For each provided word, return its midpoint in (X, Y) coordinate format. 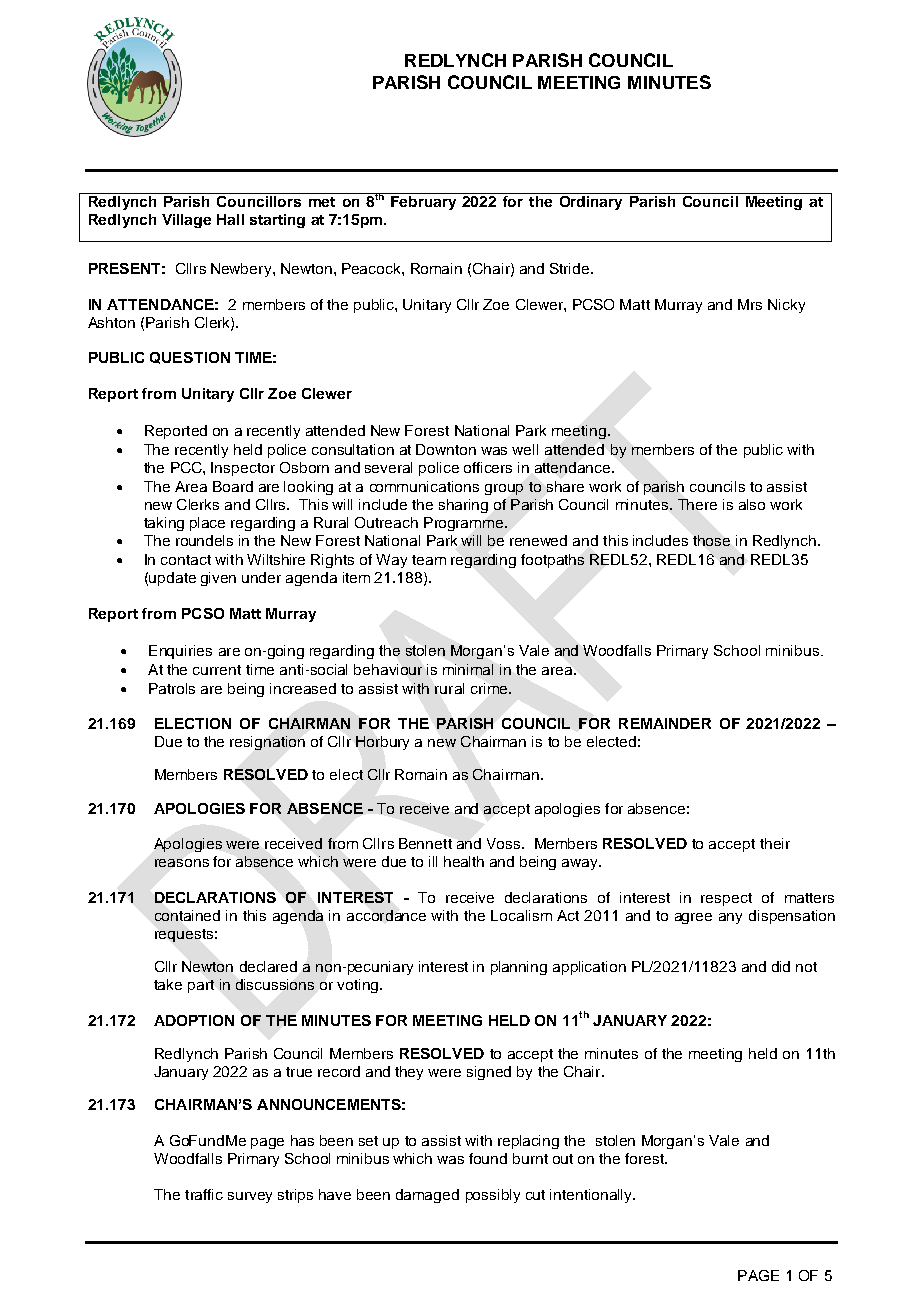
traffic (204, 1194)
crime (489, 688)
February (423, 203)
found (488, 1158)
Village (186, 221)
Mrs (750, 304)
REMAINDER (665, 723)
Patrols (172, 688)
